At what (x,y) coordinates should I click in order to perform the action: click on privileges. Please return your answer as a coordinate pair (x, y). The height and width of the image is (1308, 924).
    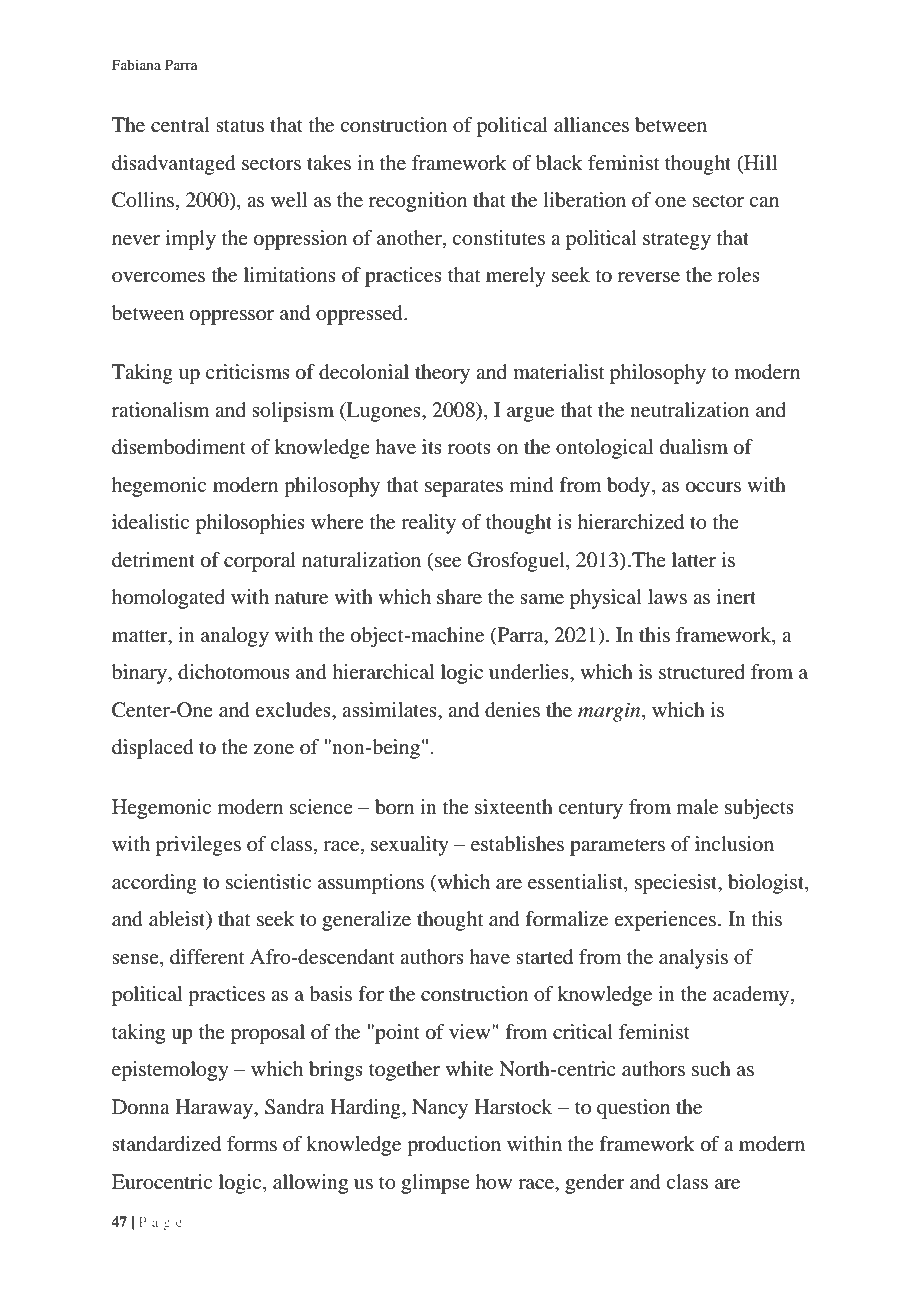
    Looking at the image, I should click on (198, 846).
